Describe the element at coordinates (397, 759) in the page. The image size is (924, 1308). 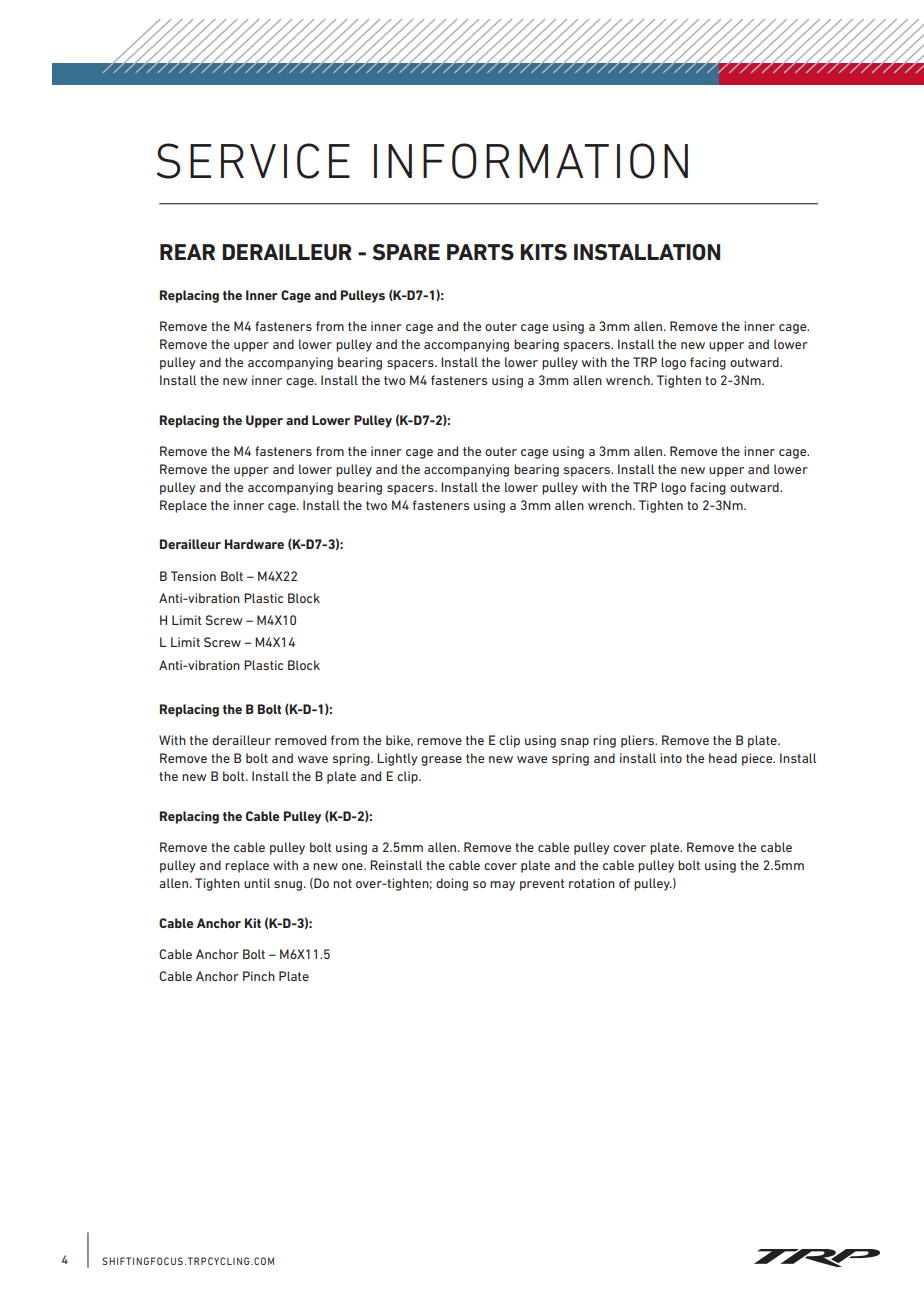
I see `Lightly` at that location.
